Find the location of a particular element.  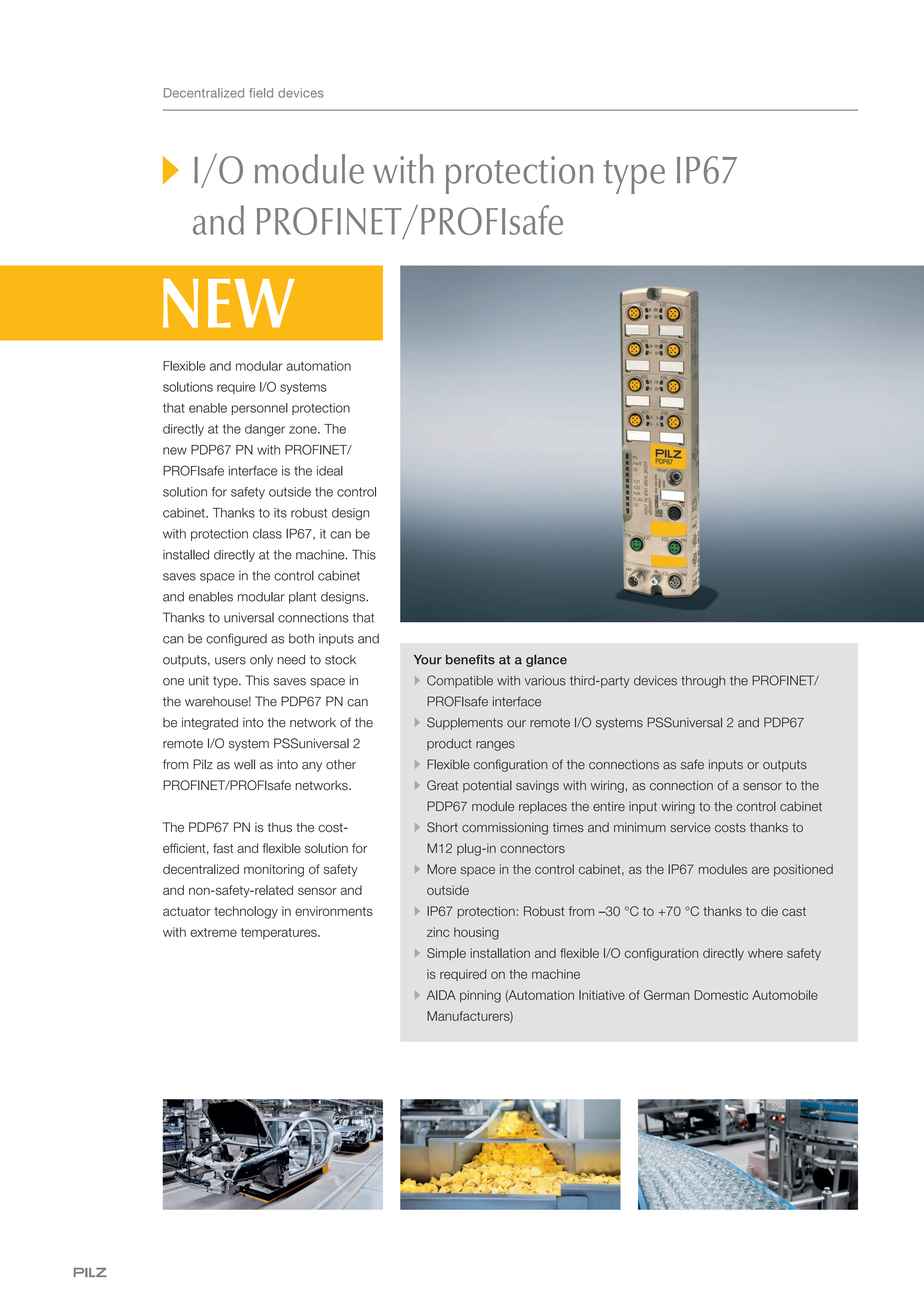

installation is located at coordinates (500, 953).
